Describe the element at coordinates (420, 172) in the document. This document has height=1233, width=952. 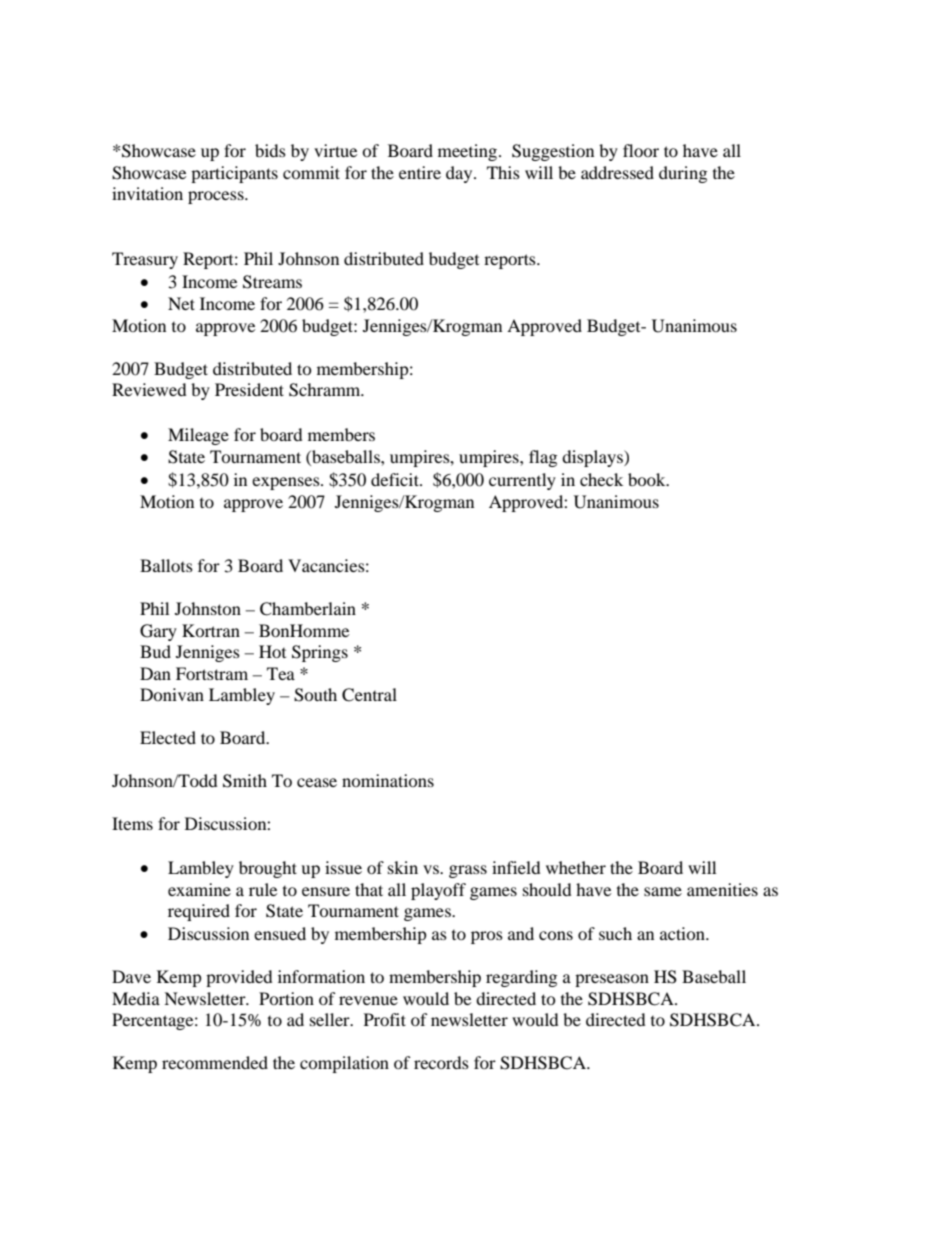
I see `entire` at that location.
